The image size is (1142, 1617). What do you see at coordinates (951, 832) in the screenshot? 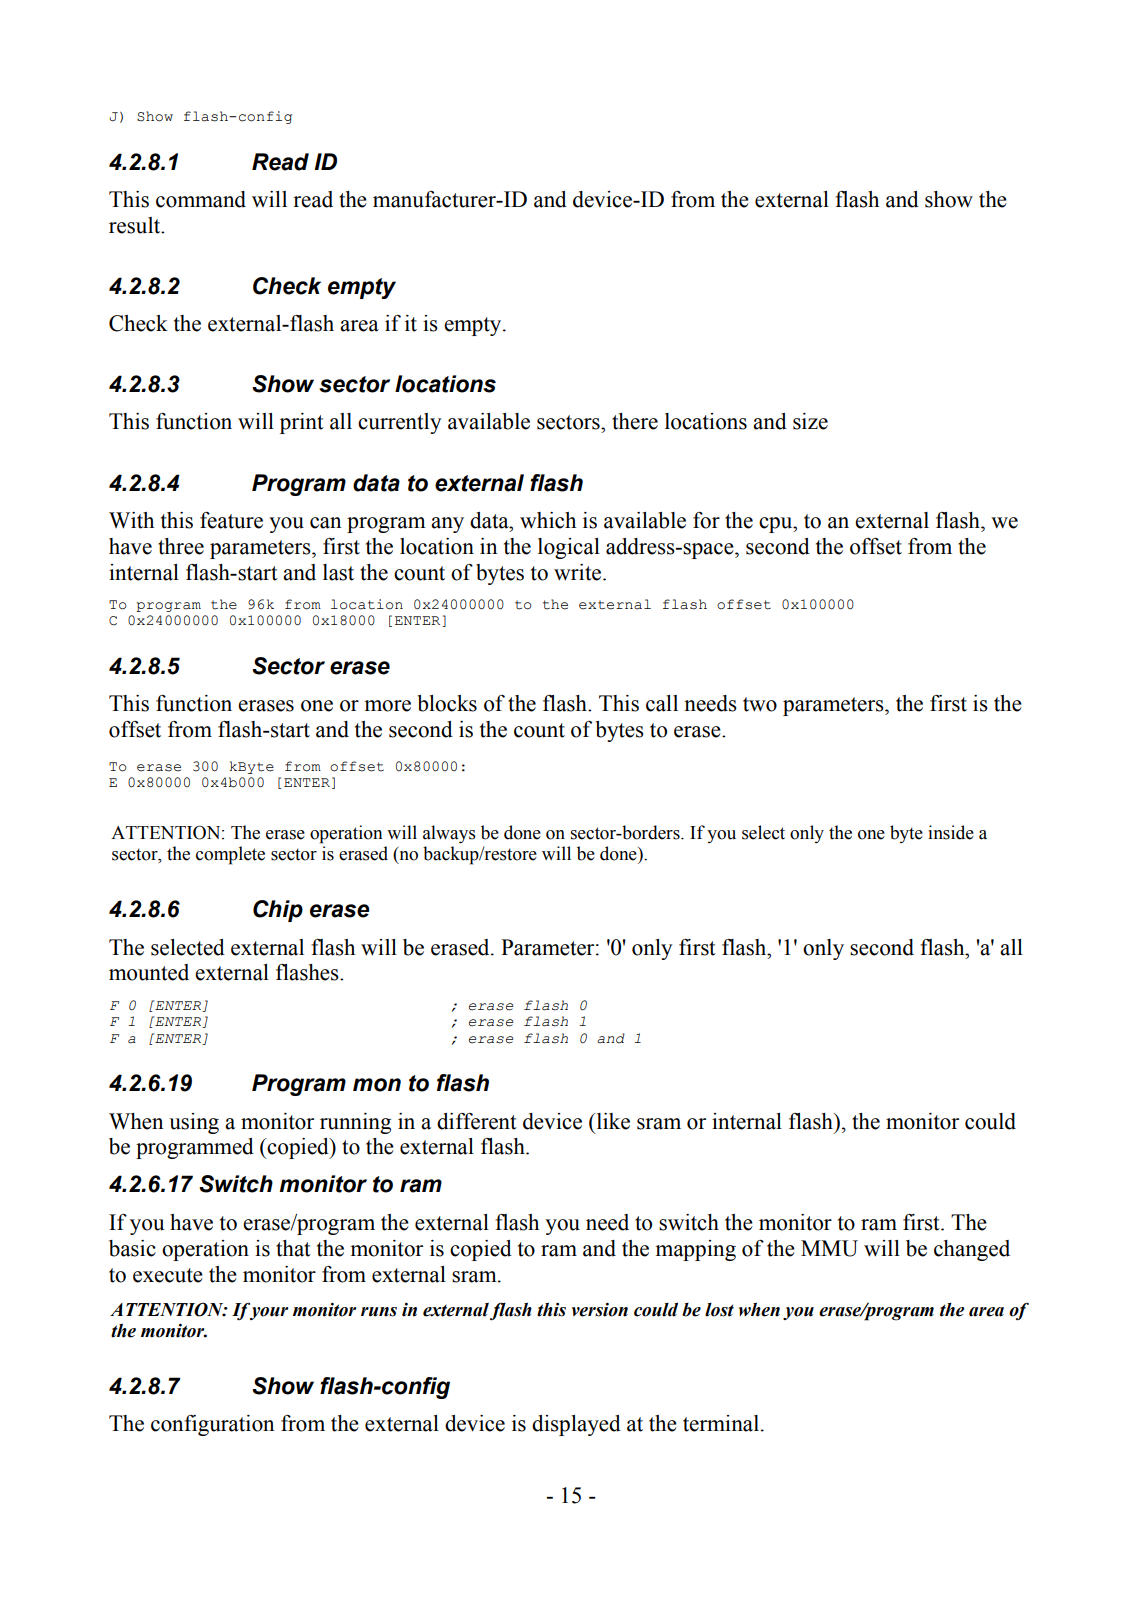
I see `inside` at bounding box center [951, 832].
